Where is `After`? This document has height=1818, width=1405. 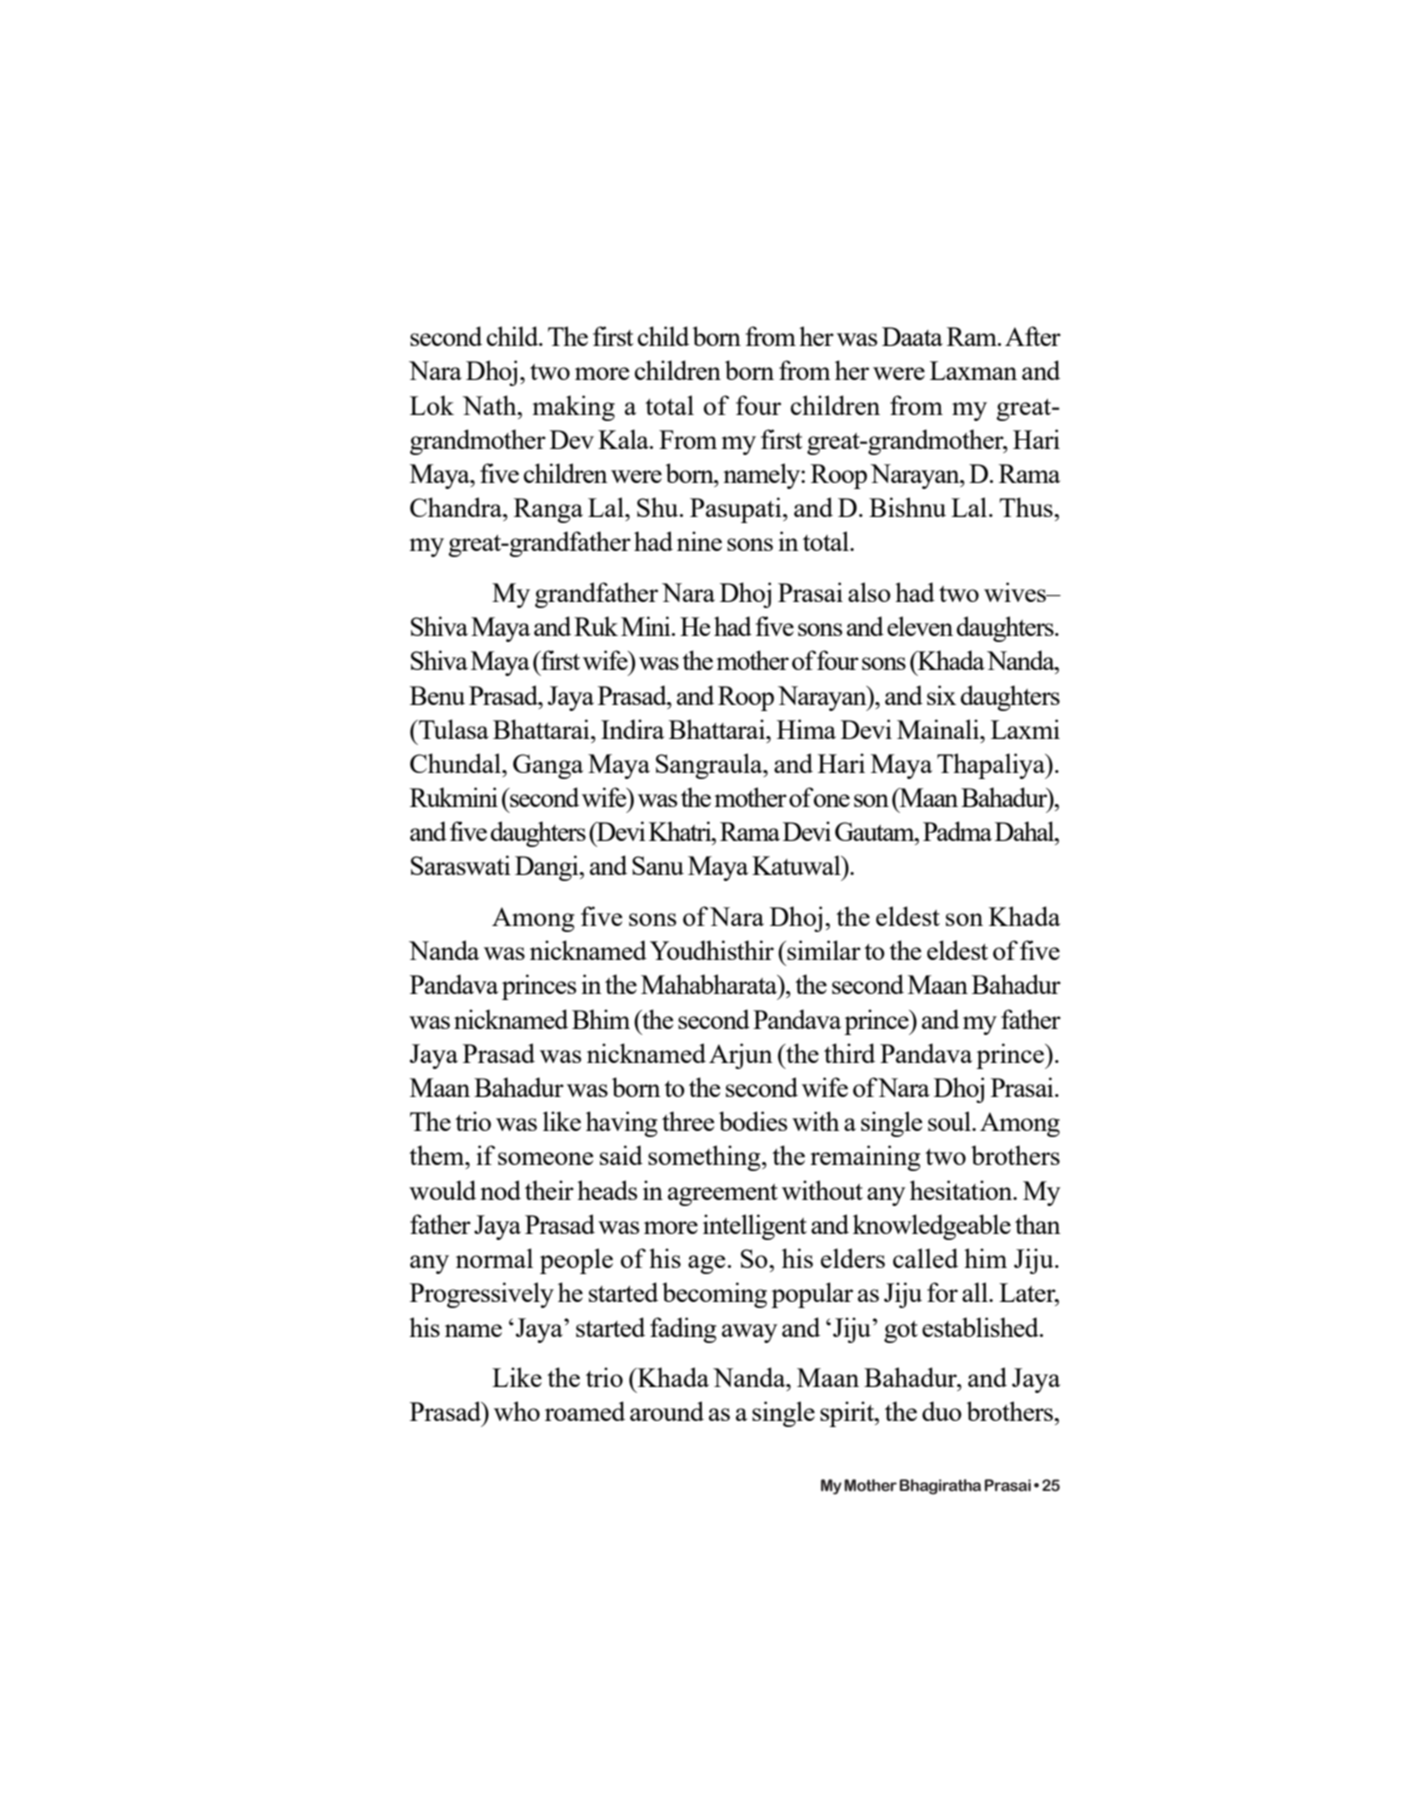 After is located at coordinates (1033, 336).
